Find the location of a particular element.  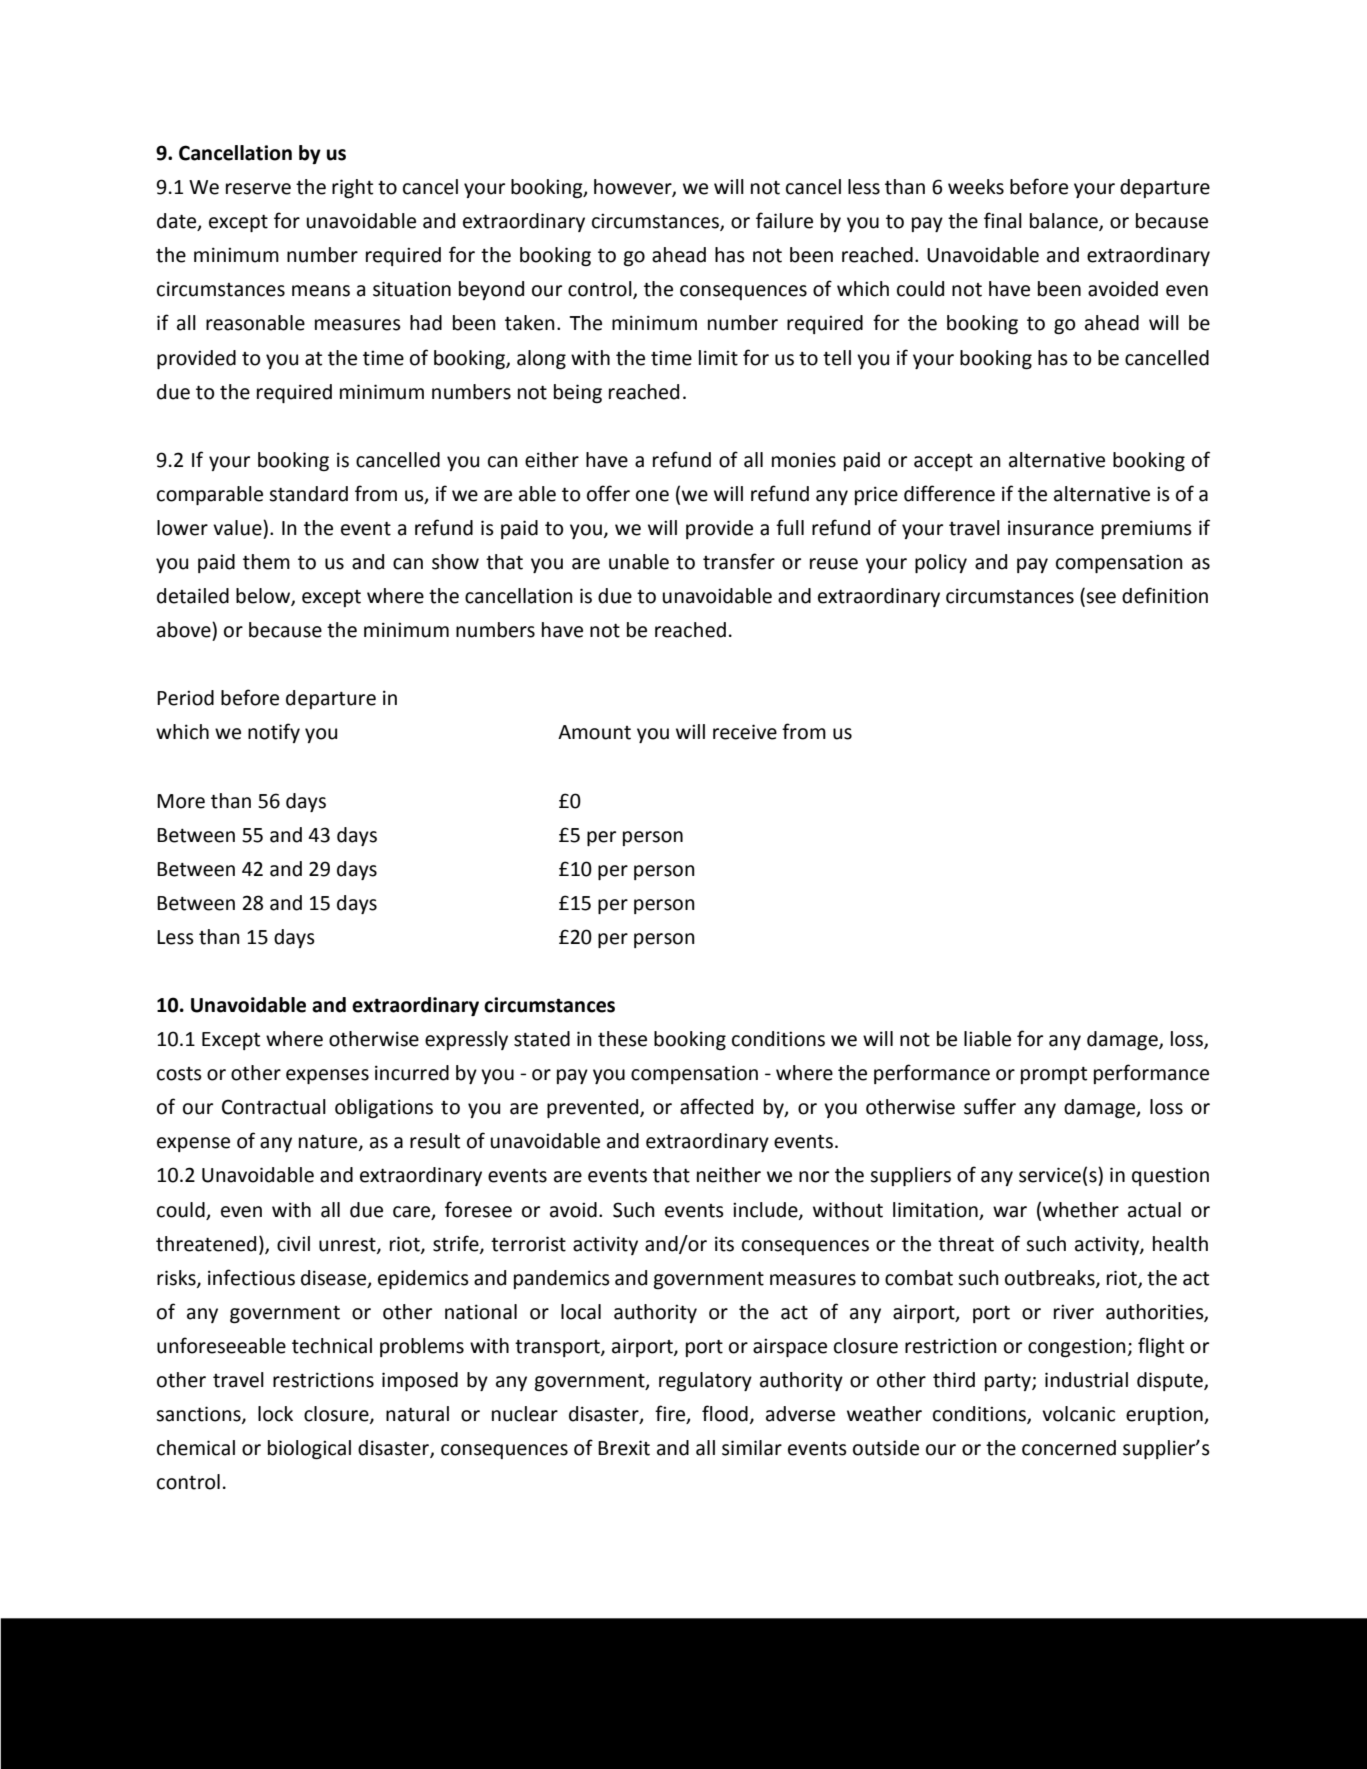

lock is located at coordinates (275, 1414).
